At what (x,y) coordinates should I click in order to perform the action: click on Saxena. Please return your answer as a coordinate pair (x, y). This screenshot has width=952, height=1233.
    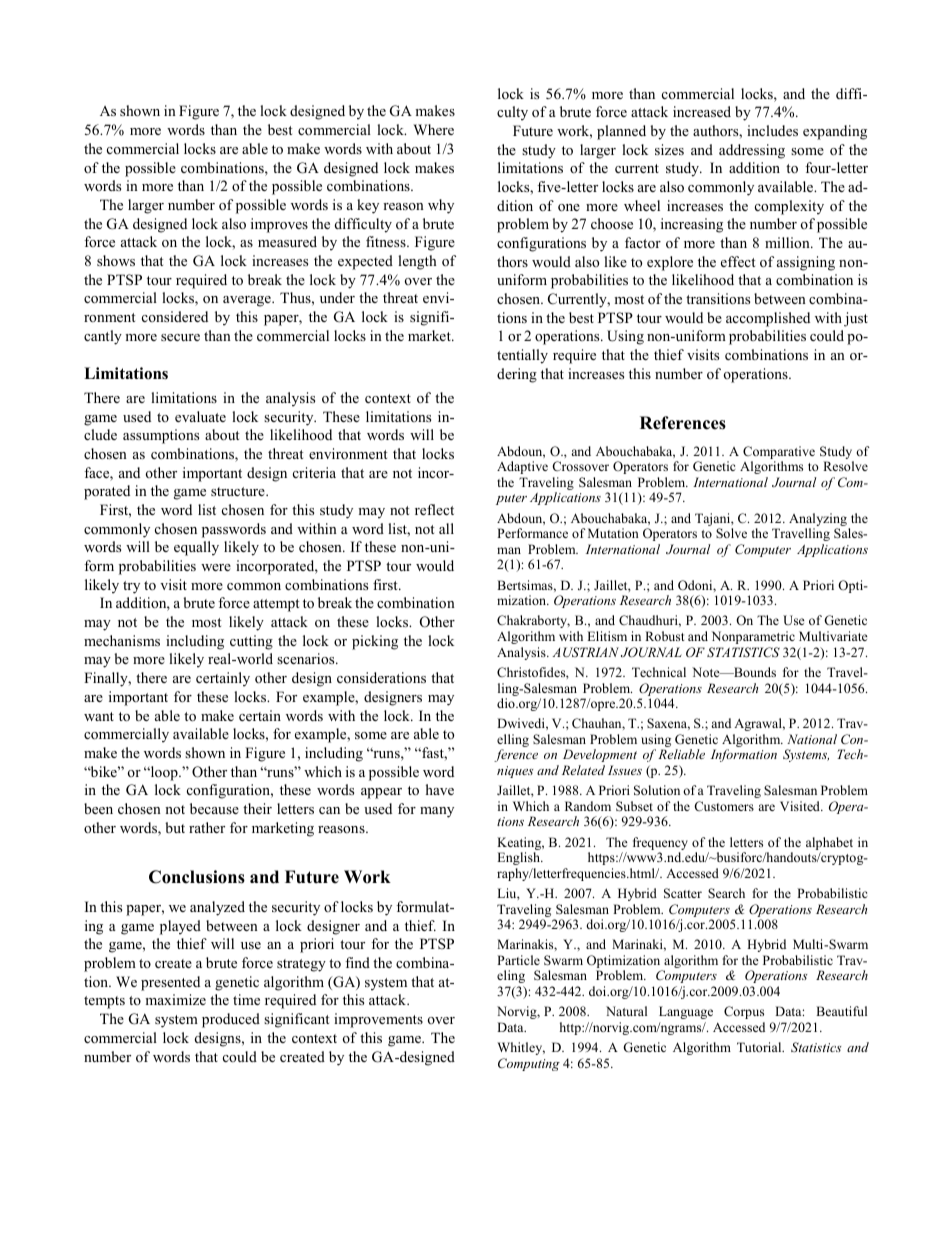
    Looking at the image, I should click on (668, 724).
